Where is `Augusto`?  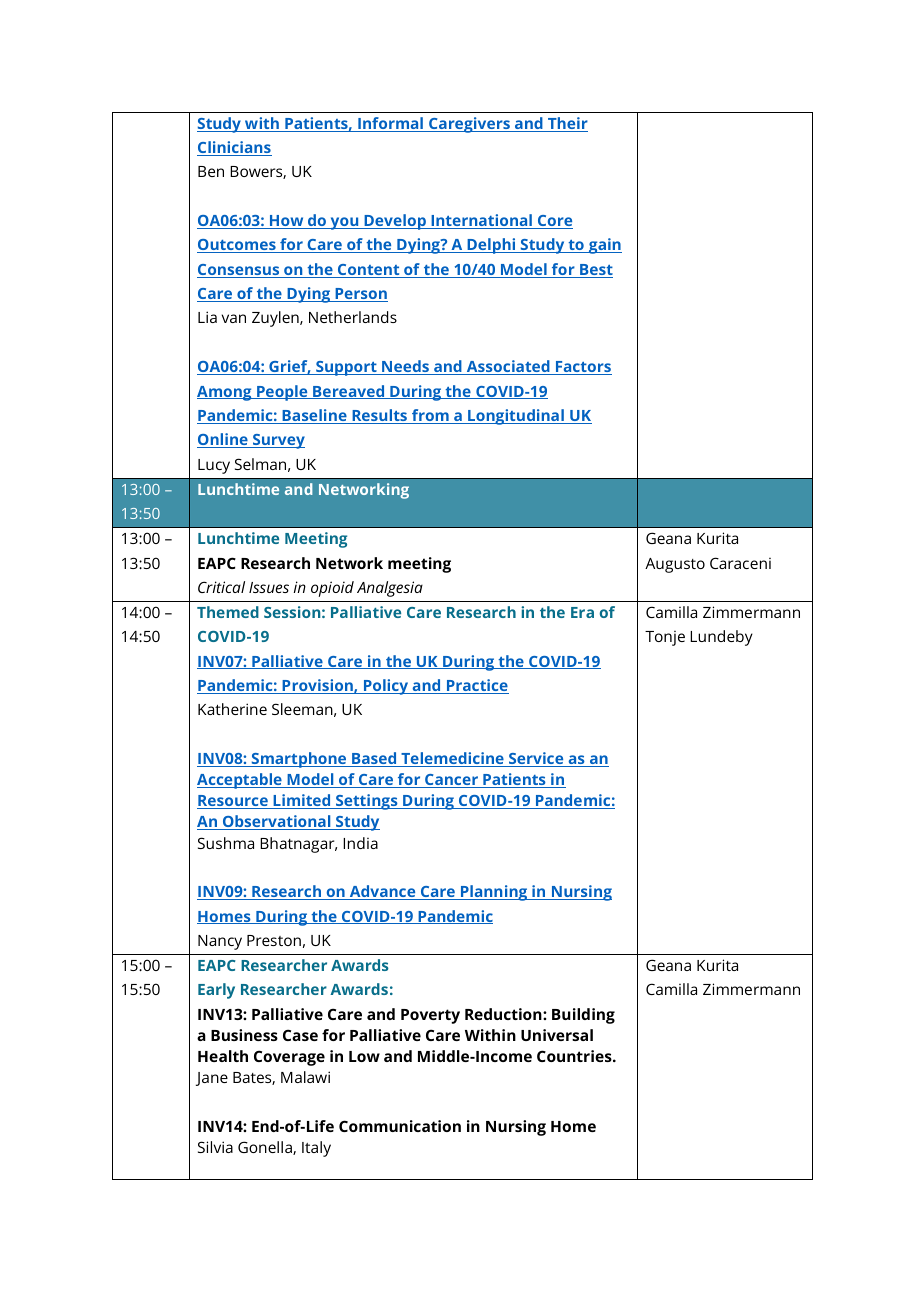 Augusto is located at coordinates (675, 565).
